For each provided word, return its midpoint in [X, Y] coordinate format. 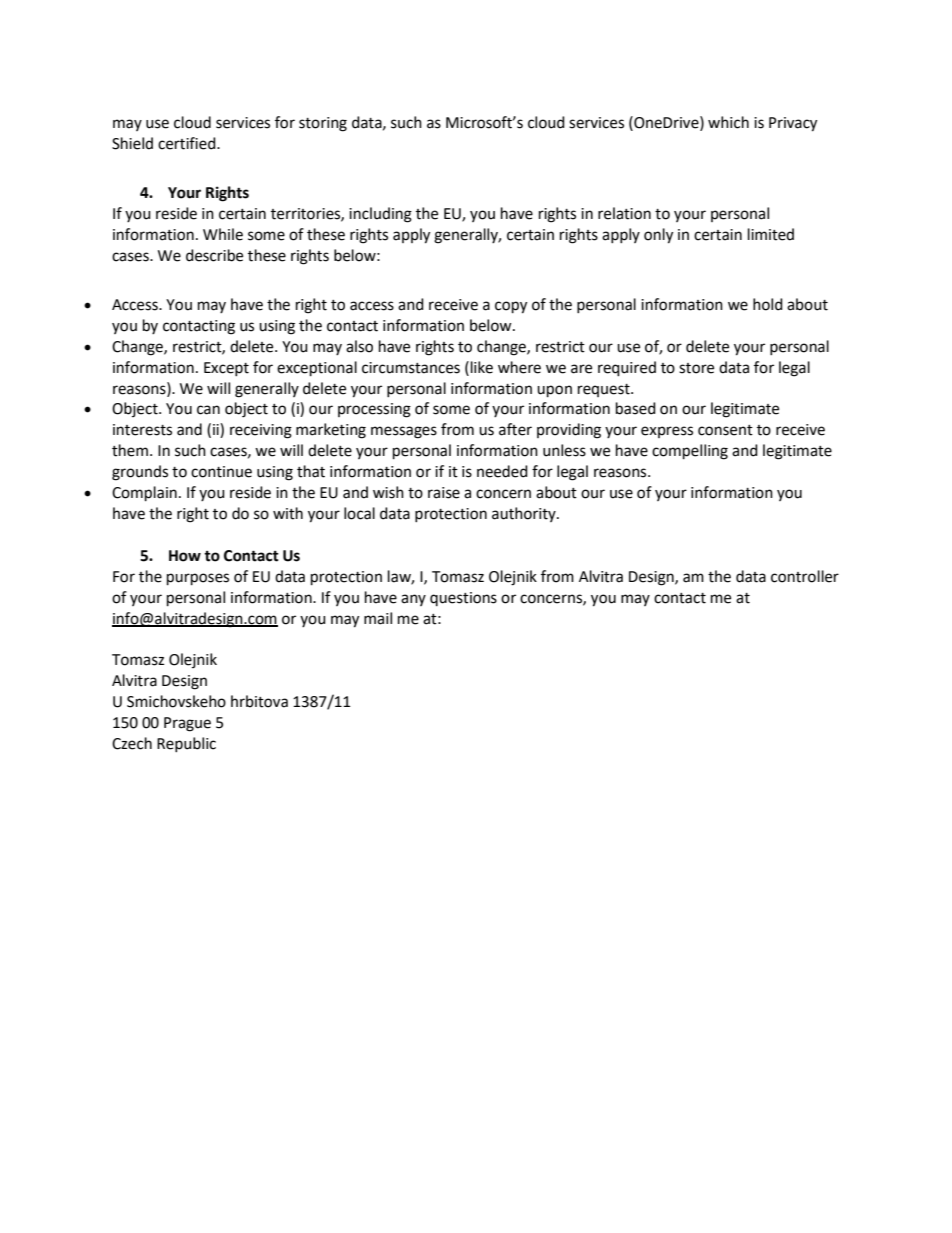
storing [323, 124]
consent [725, 430]
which [728, 122]
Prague [187, 724]
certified [188, 143]
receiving [261, 431]
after [515, 429]
